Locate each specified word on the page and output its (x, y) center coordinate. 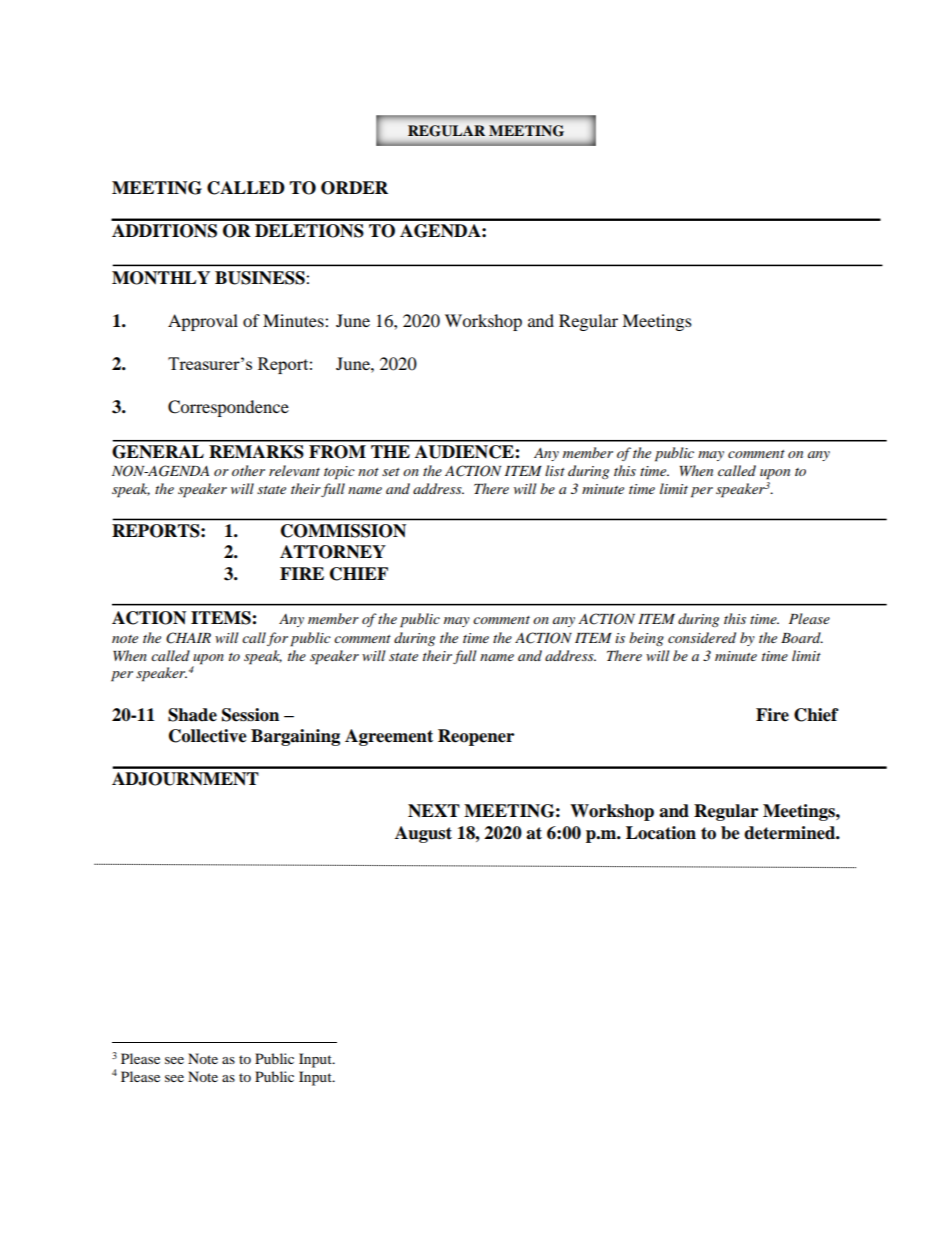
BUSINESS (261, 278)
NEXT (434, 811)
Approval (203, 322)
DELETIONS (309, 231)
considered (702, 637)
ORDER (354, 188)
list (555, 470)
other (248, 470)
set (391, 472)
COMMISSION (343, 531)
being (646, 639)
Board (802, 637)
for (277, 639)
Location (661, 833)
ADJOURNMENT (185, 779)
